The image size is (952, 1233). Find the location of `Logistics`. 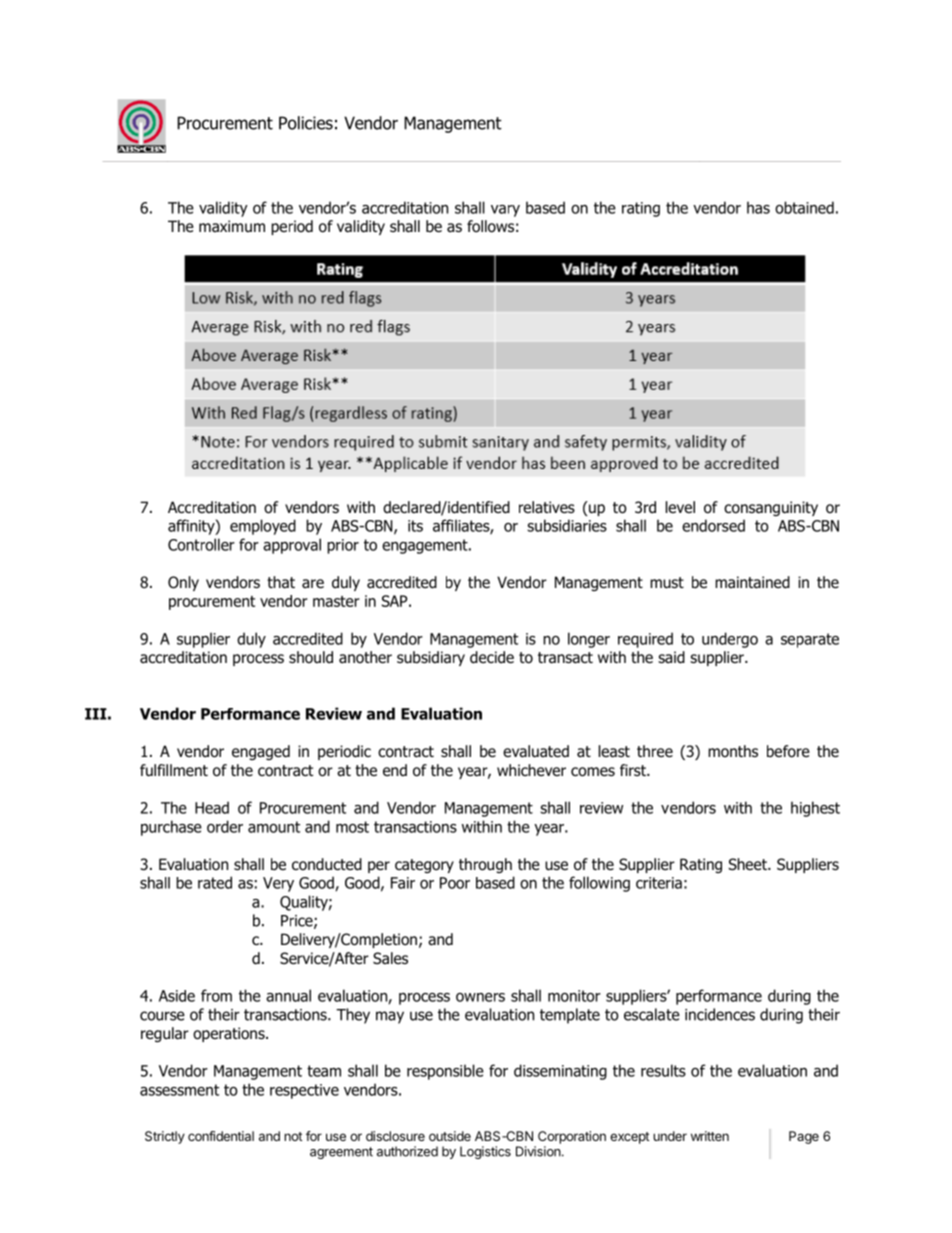

Logistics is located at coordinates (485, 1152).
